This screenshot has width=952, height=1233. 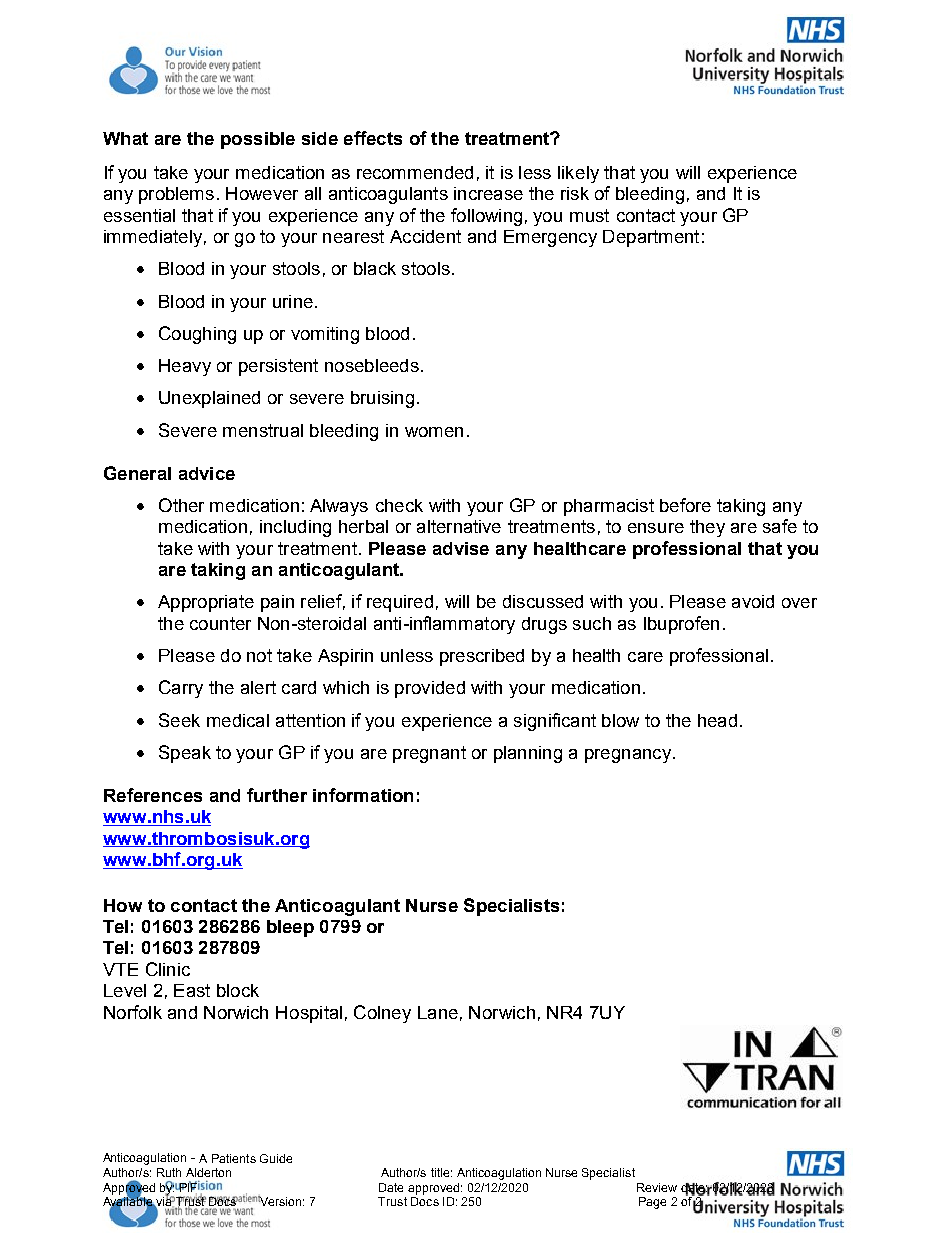 I want to click on prescribed, so click(x=482, y=657).
